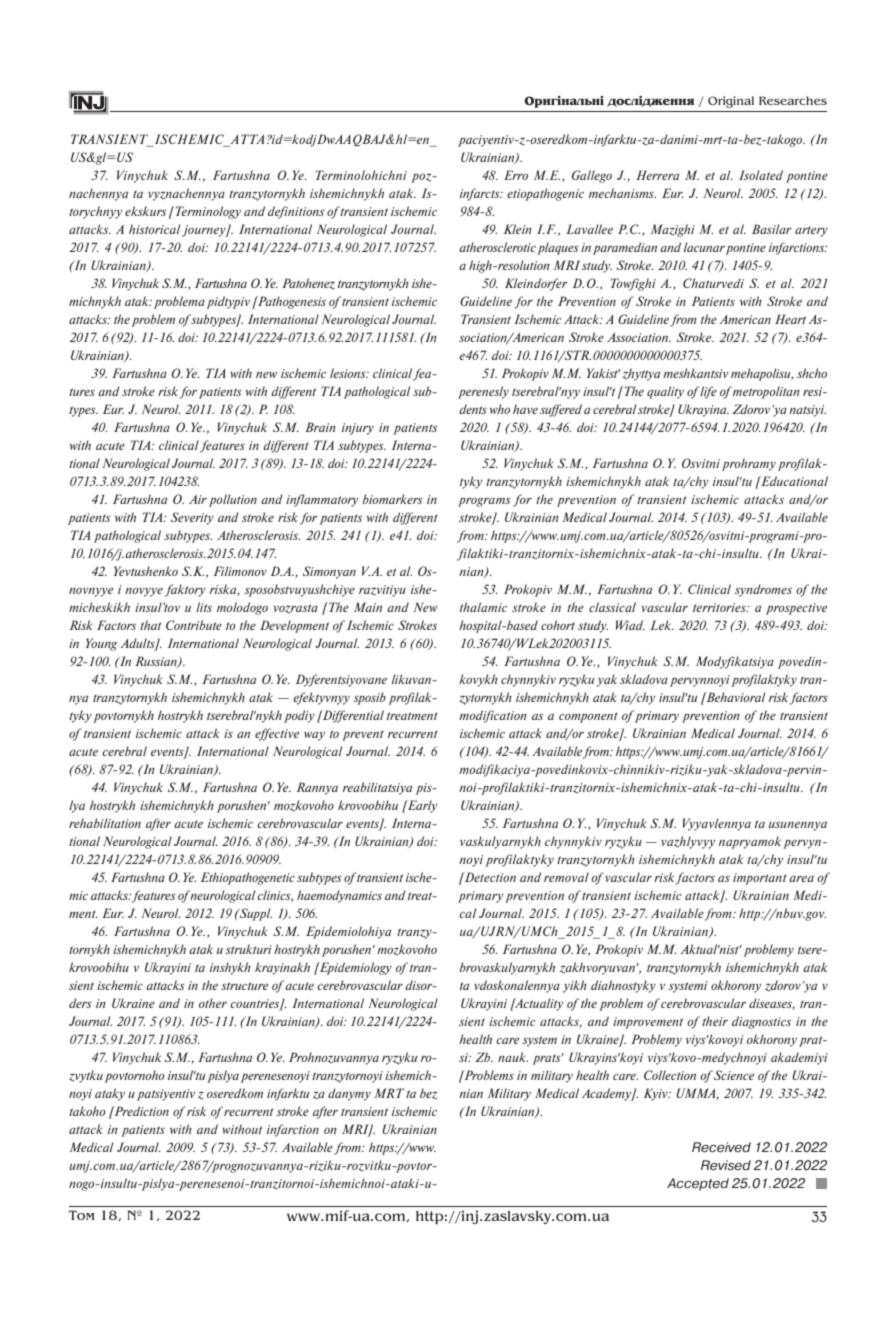  Describe the element at coordinates (657, 1094) in the image. I see `Kyiv` at that location.
